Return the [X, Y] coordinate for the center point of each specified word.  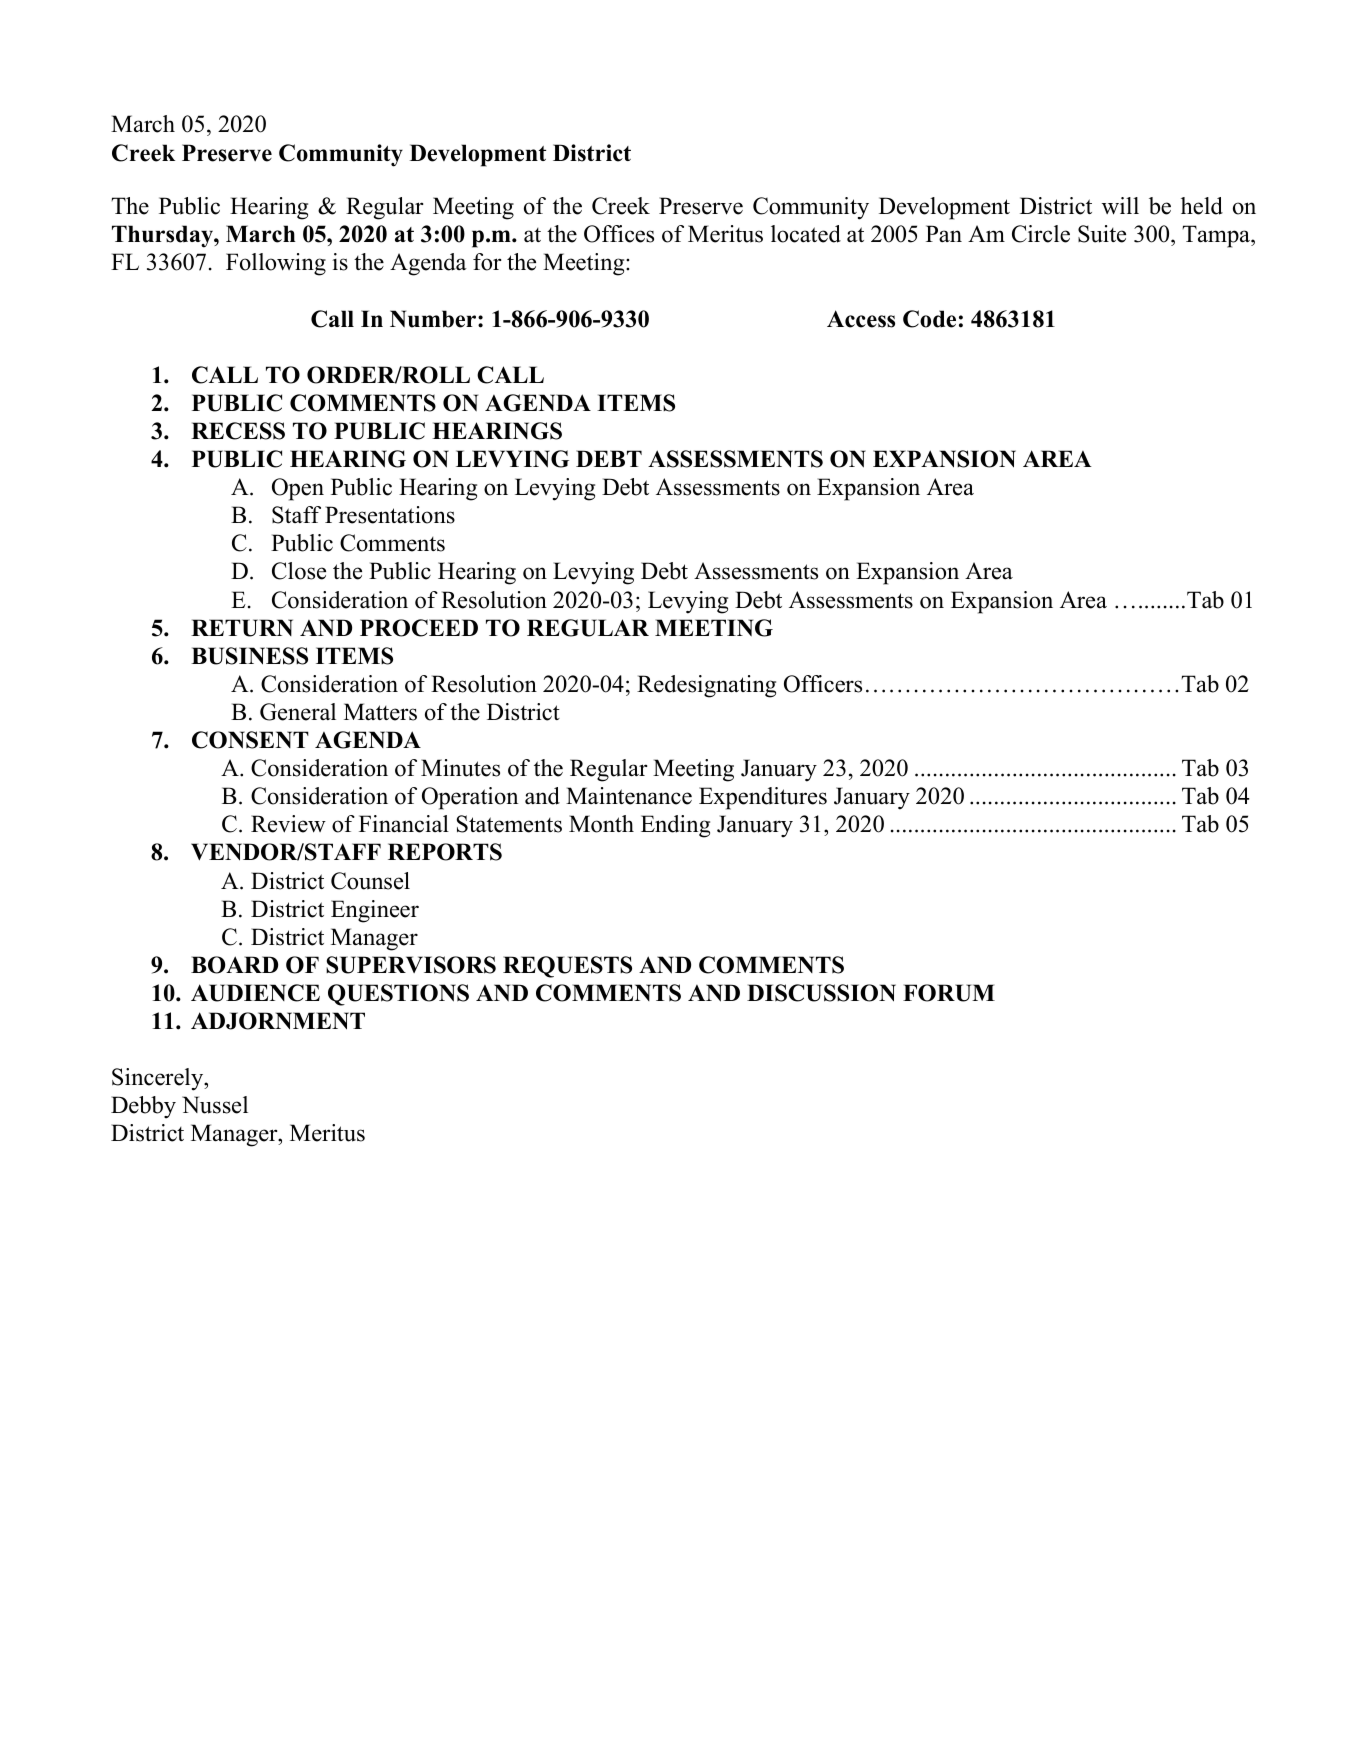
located [806, 234]
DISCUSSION [821, 993]
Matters [380, 712]
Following [276, 264]
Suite [1102, 234]
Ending [675, 826]
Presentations [390, 515]
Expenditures [763, 798]
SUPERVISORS [411, 965]
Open [298, 489]
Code [929, 319]
